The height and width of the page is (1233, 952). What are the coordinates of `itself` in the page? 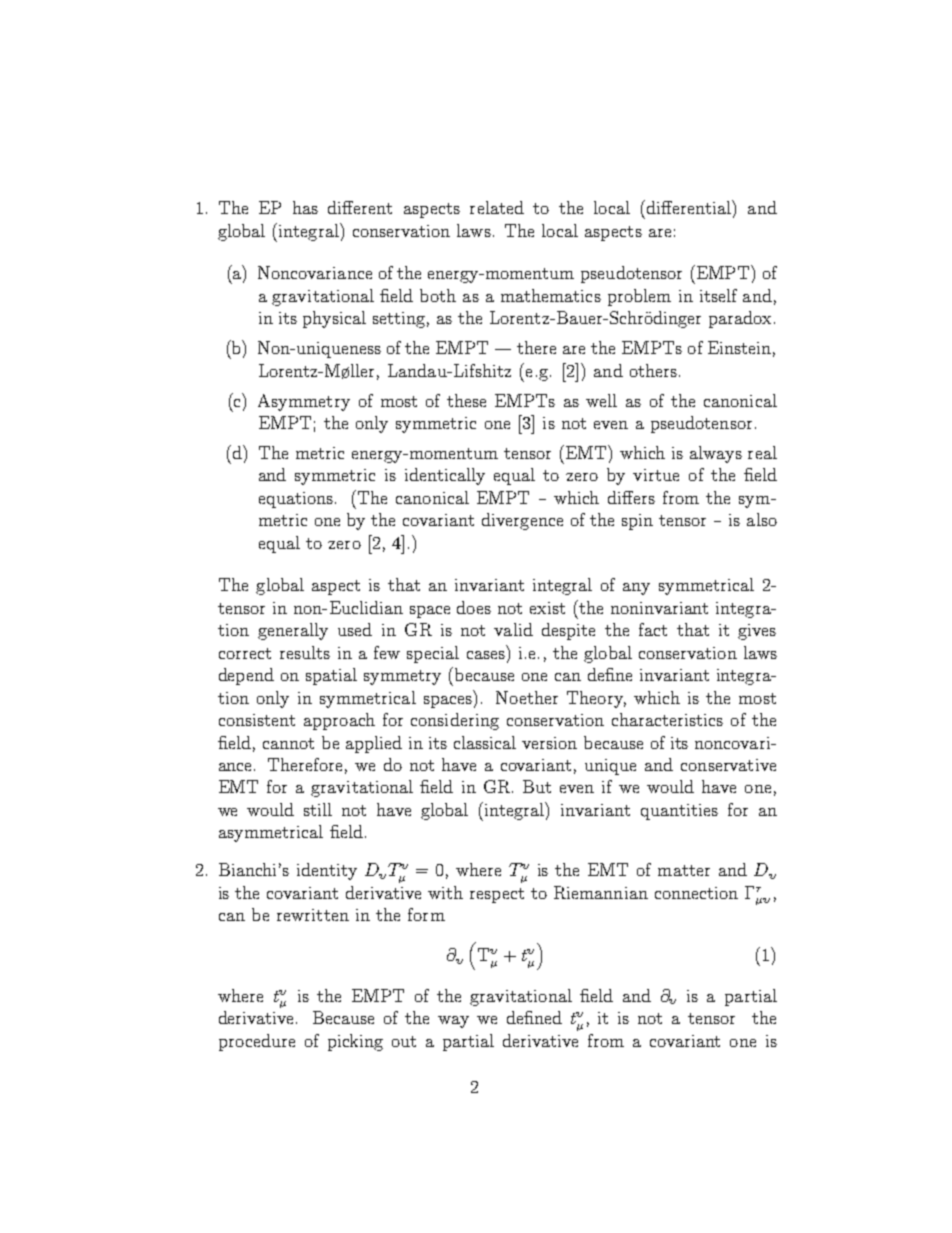 It's located at (718, 295).
